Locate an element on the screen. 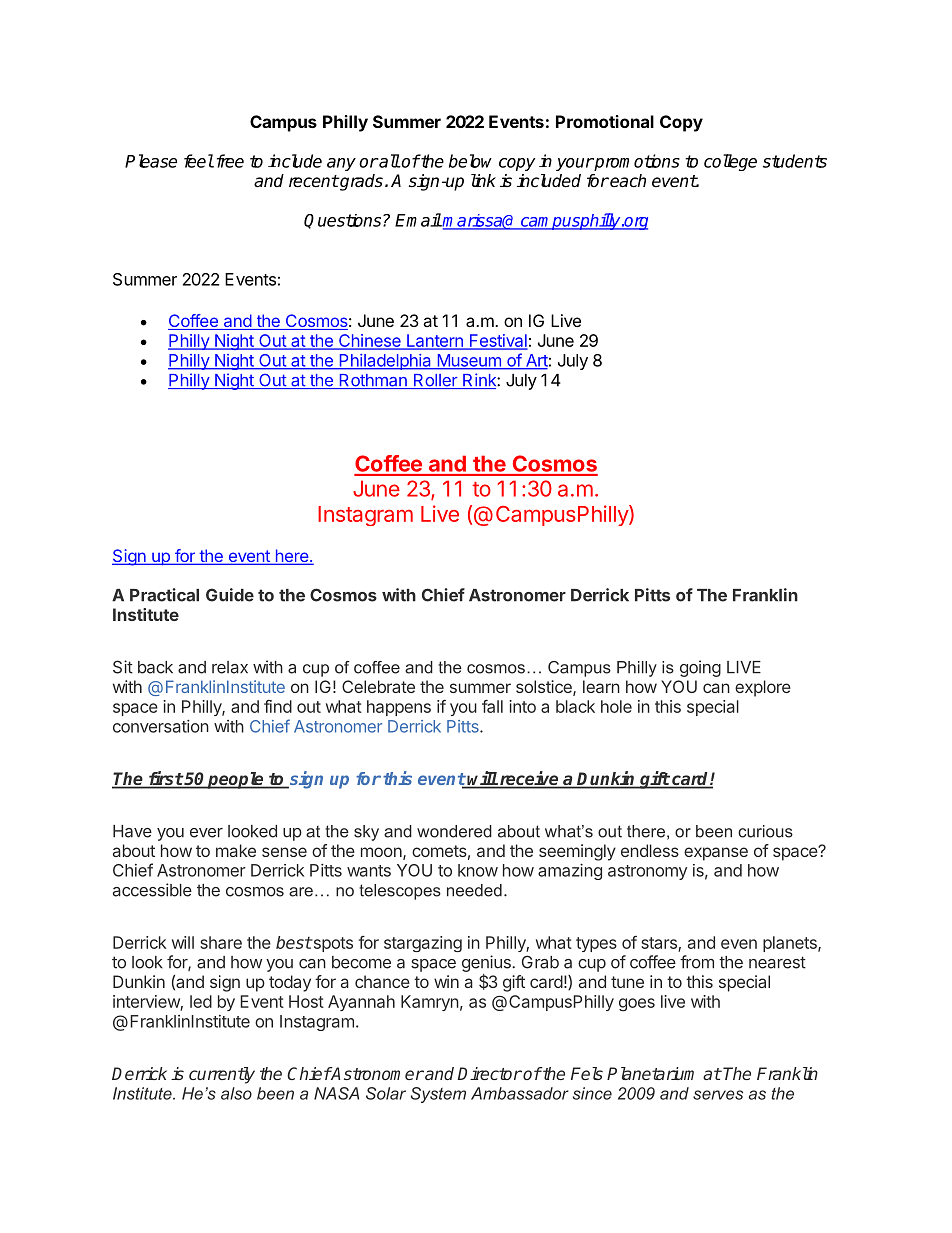 The height and width of the screenshot is (1233, 952). serves is located at coordinates (718, 1095).
